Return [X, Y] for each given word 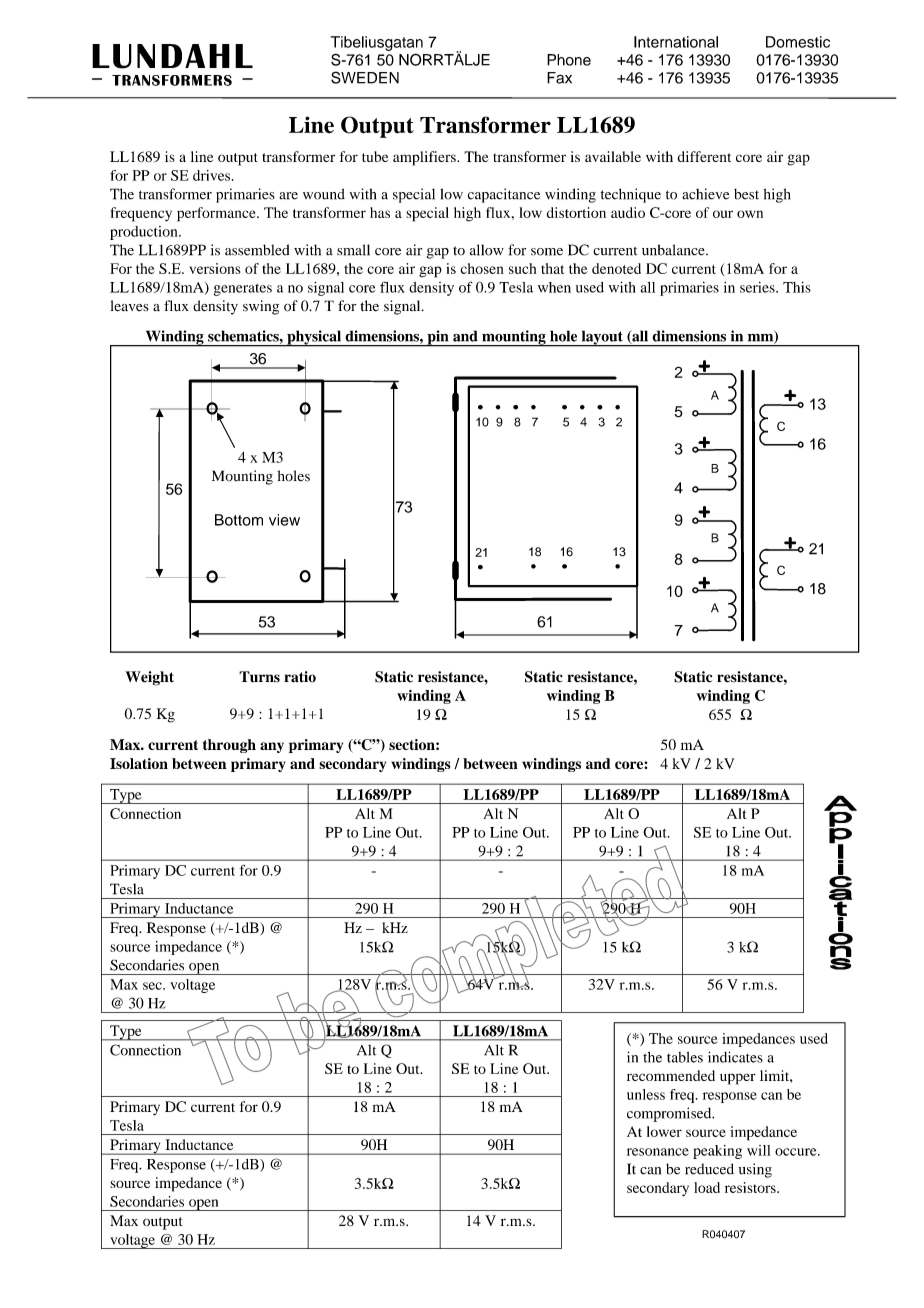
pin [438, 338]
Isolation [139, 763]
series [758, 287]
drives [211, 175]
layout [602, 338]
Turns [259, 677]
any [272, 747]
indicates [735, 1057]
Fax [559, 78]
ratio [300, 677]
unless [646, 1094]
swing [261, 307]
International [676, 42]
